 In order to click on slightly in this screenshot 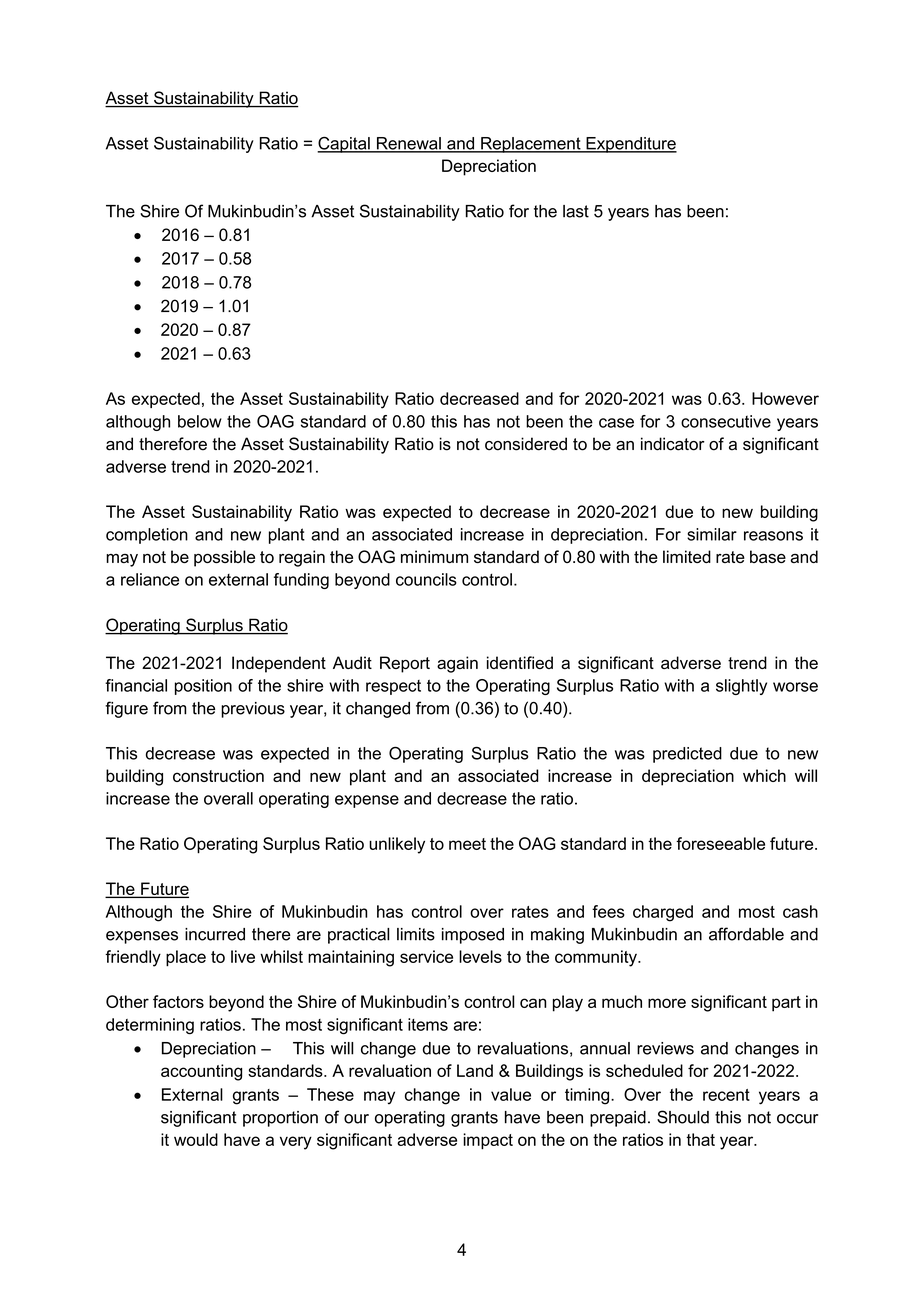, I will do `click(741, 687)`.
